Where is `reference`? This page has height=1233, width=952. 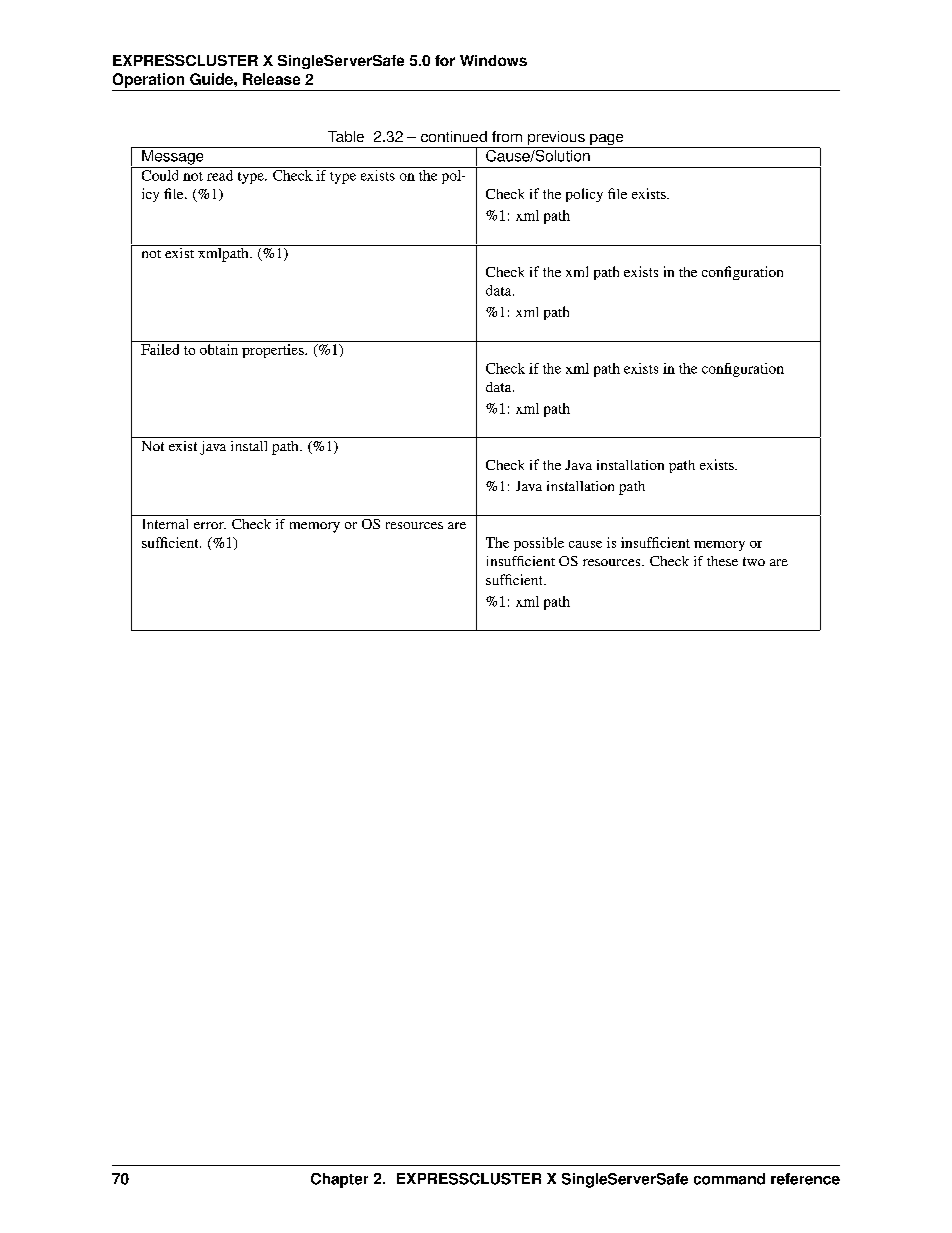 reference is located at coordinates (805, 1179).
